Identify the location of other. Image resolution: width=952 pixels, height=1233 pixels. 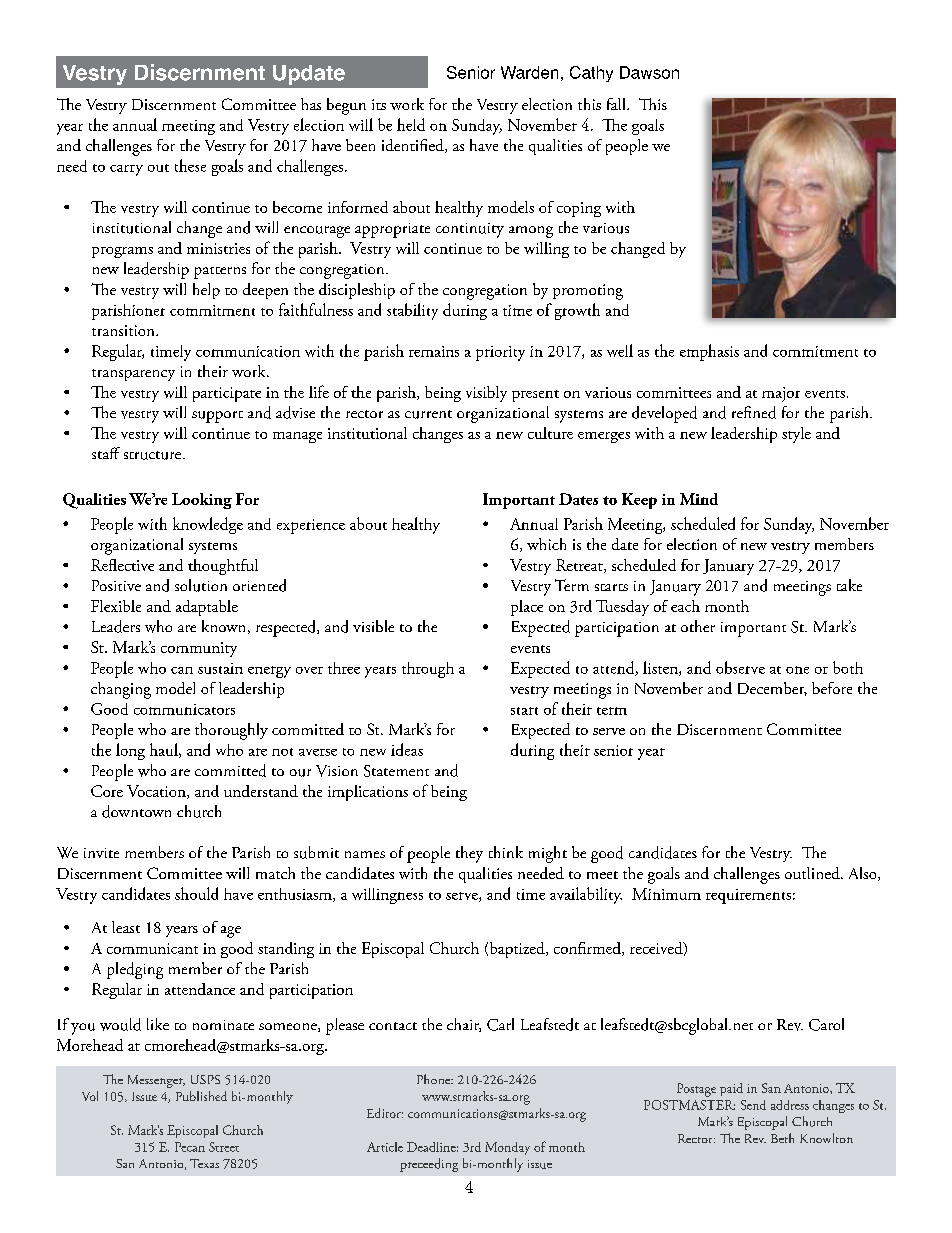
(698, 626).
